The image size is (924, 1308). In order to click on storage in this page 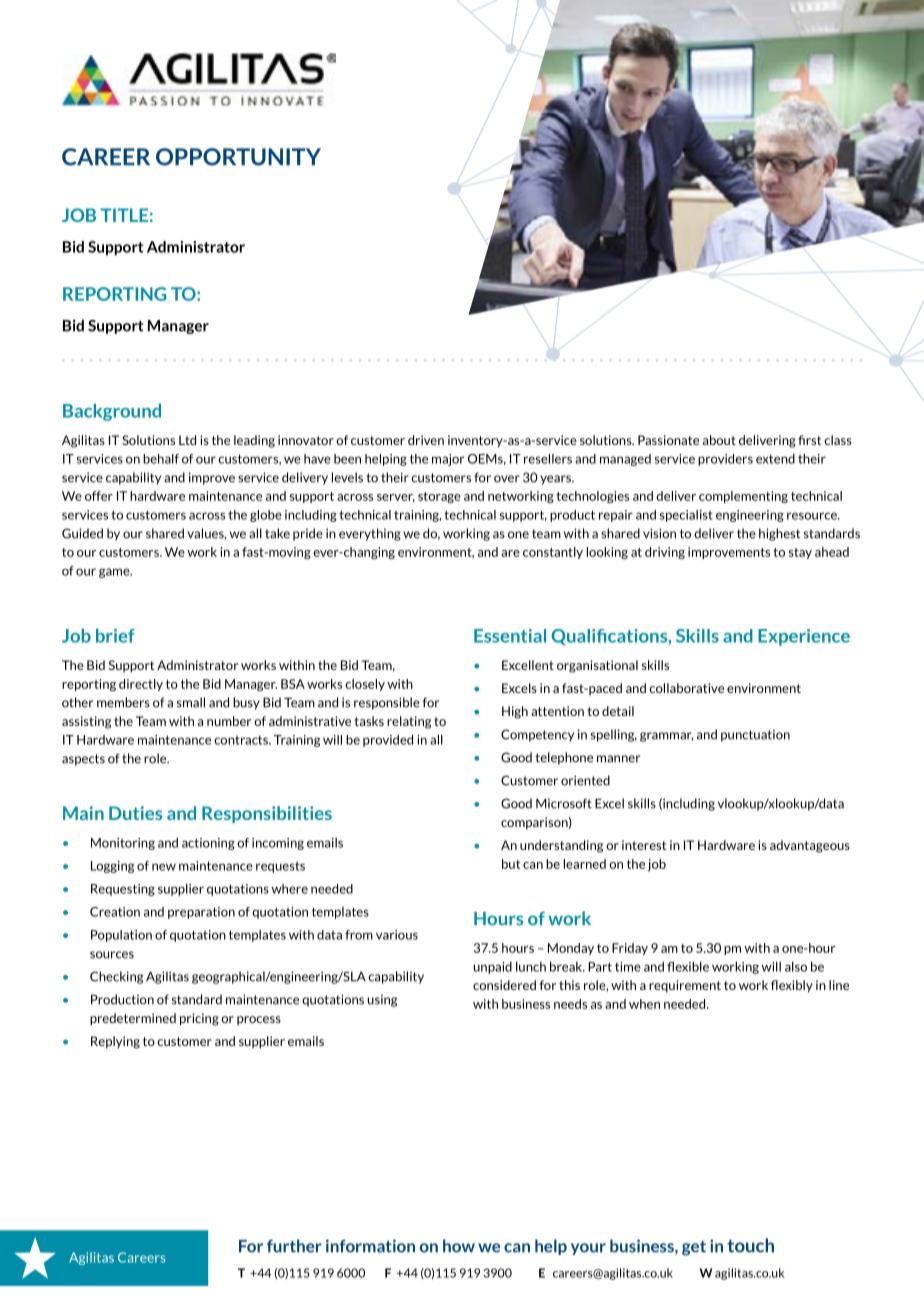, I will do `click(439, 497)`.
